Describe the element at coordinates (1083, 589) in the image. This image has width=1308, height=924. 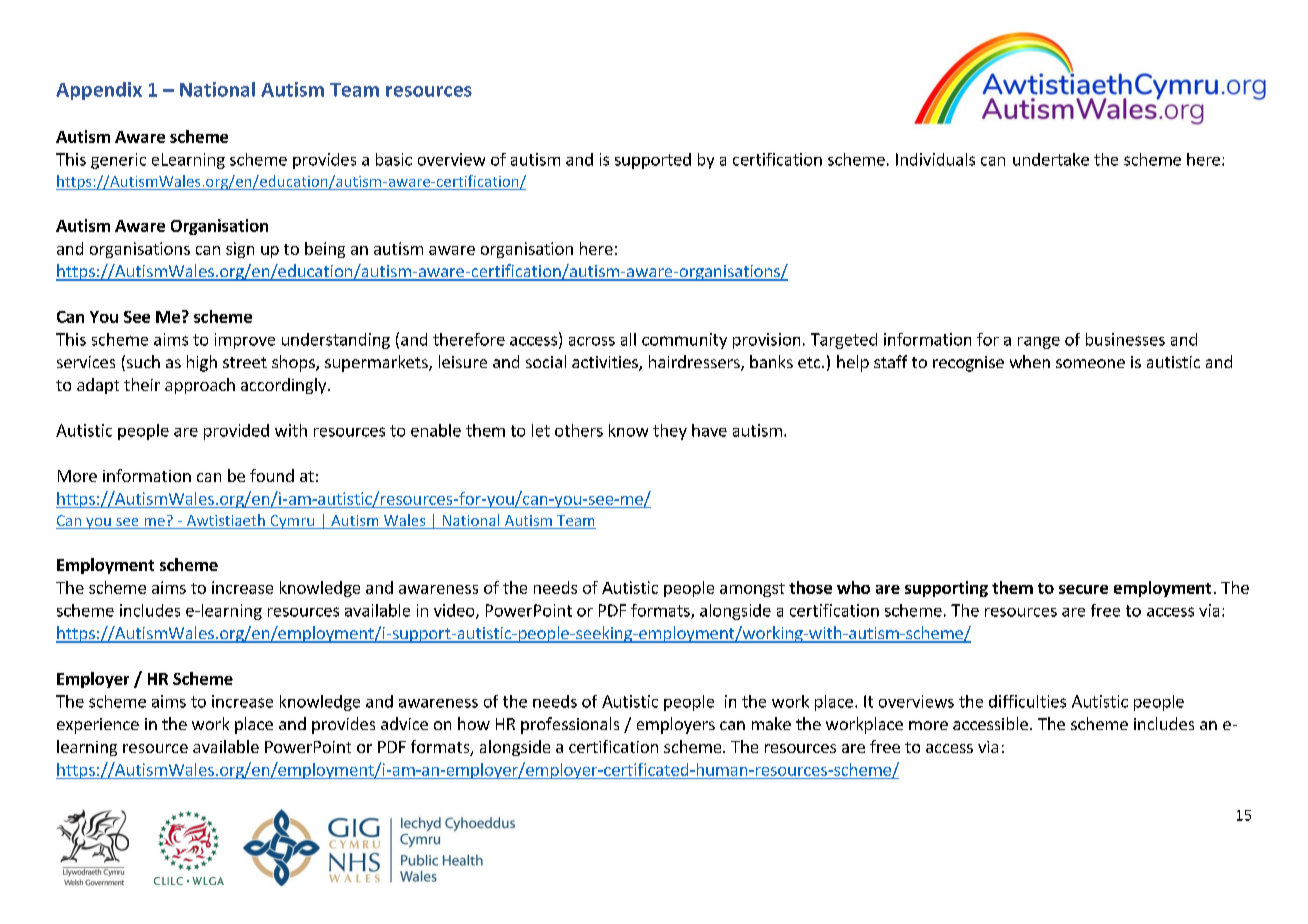
I see `secure` at that location.
